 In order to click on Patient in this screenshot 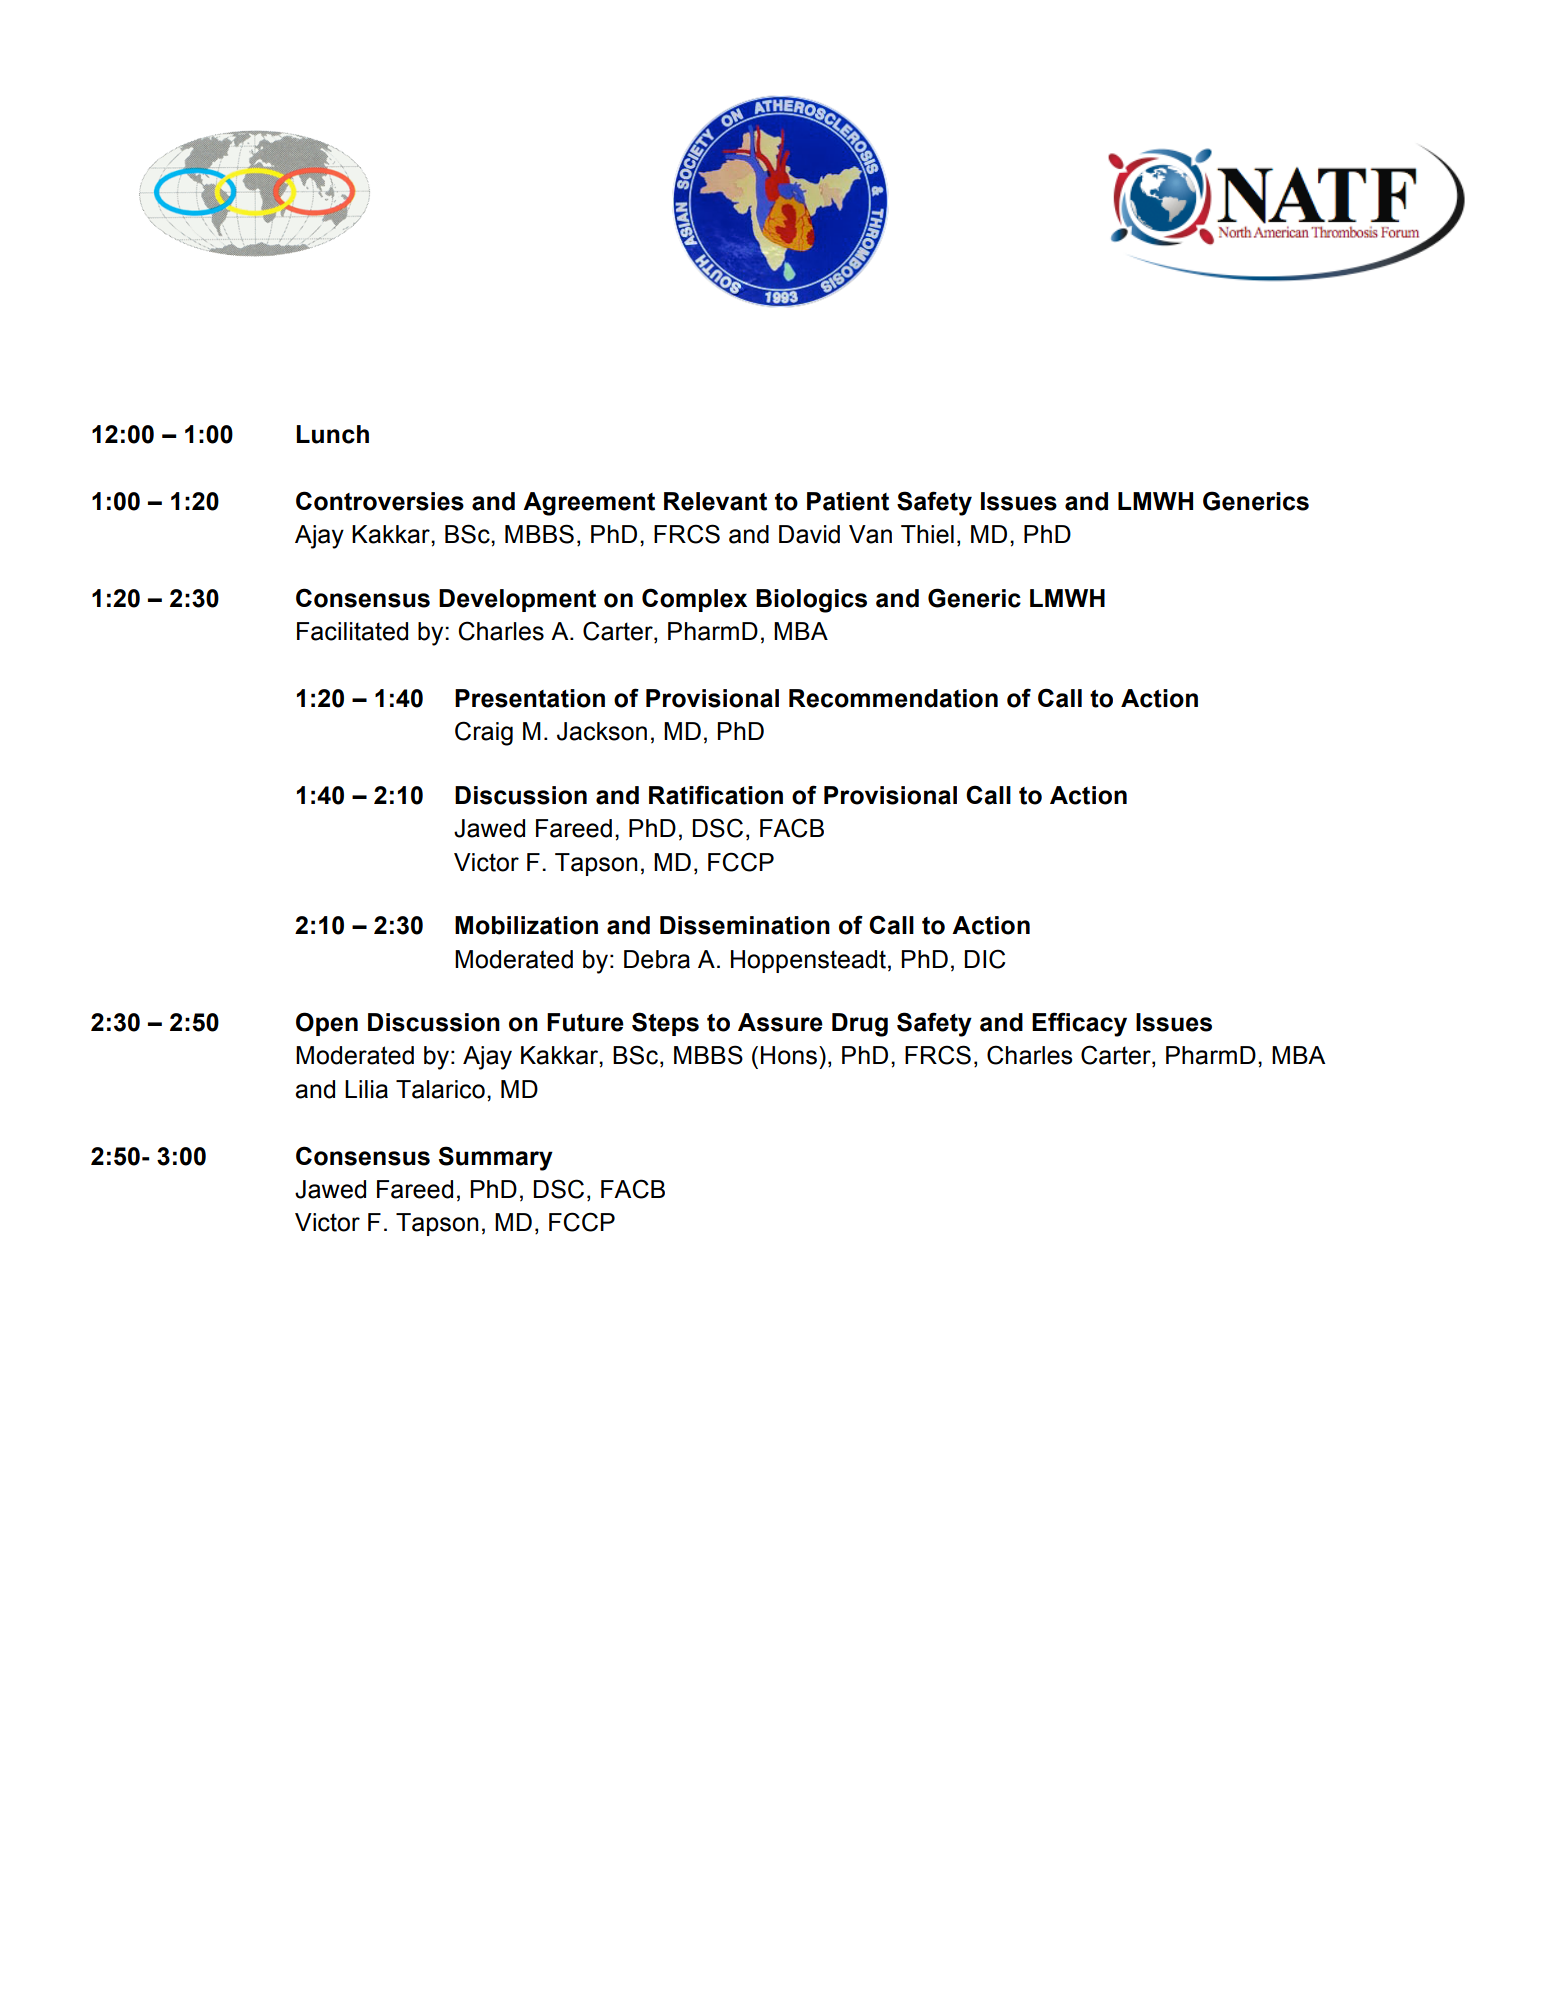, I will do `click(848, 501)`.
